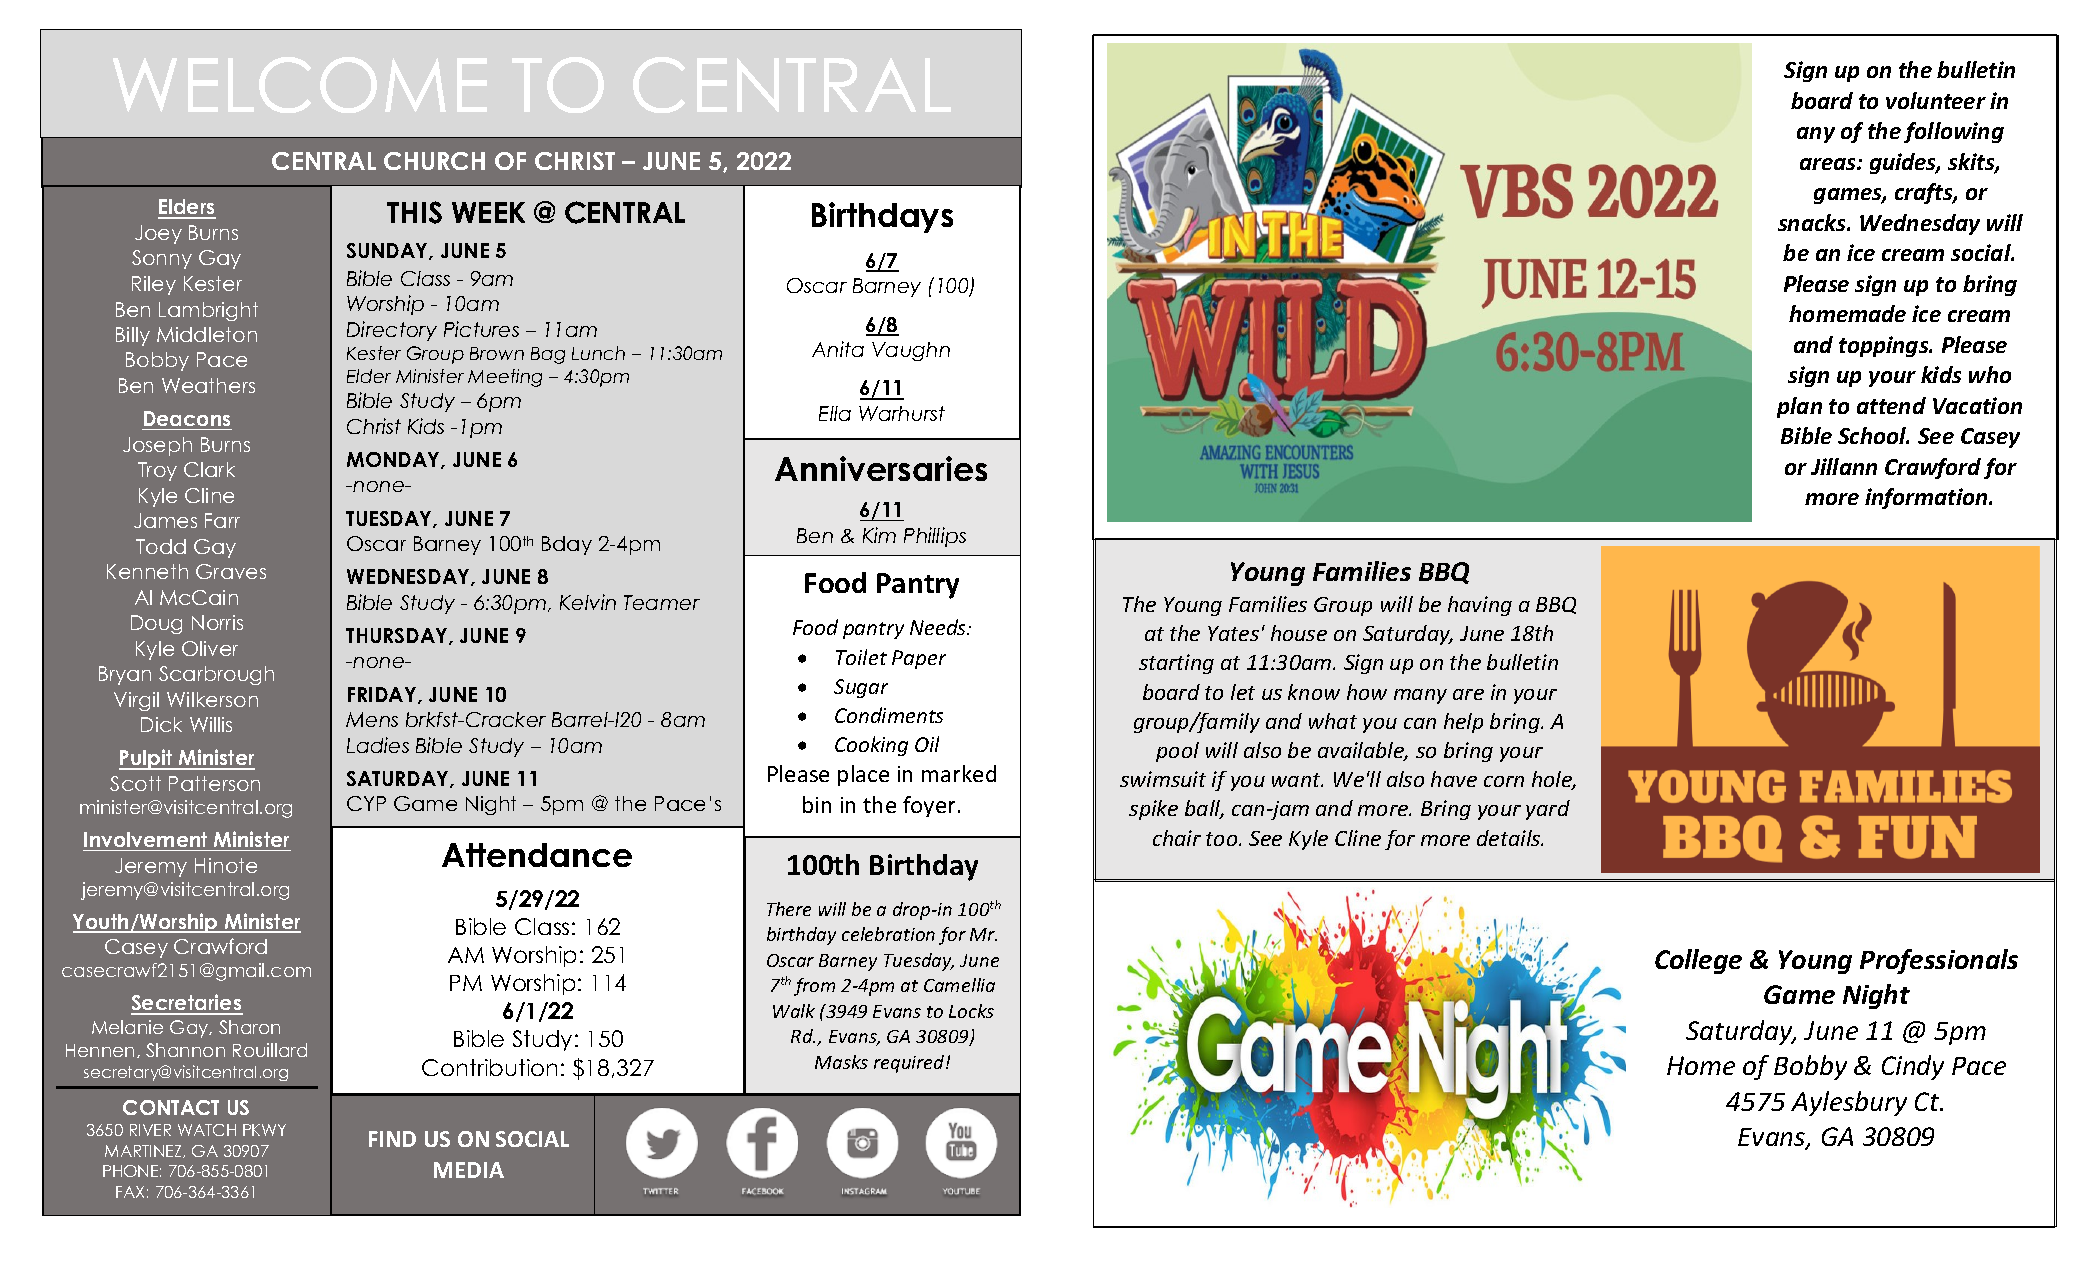 The width and height of the image is (2097, 1273). Describe the element at coordinates (434, 161) in the image. I see `CHURCH` at that location.
